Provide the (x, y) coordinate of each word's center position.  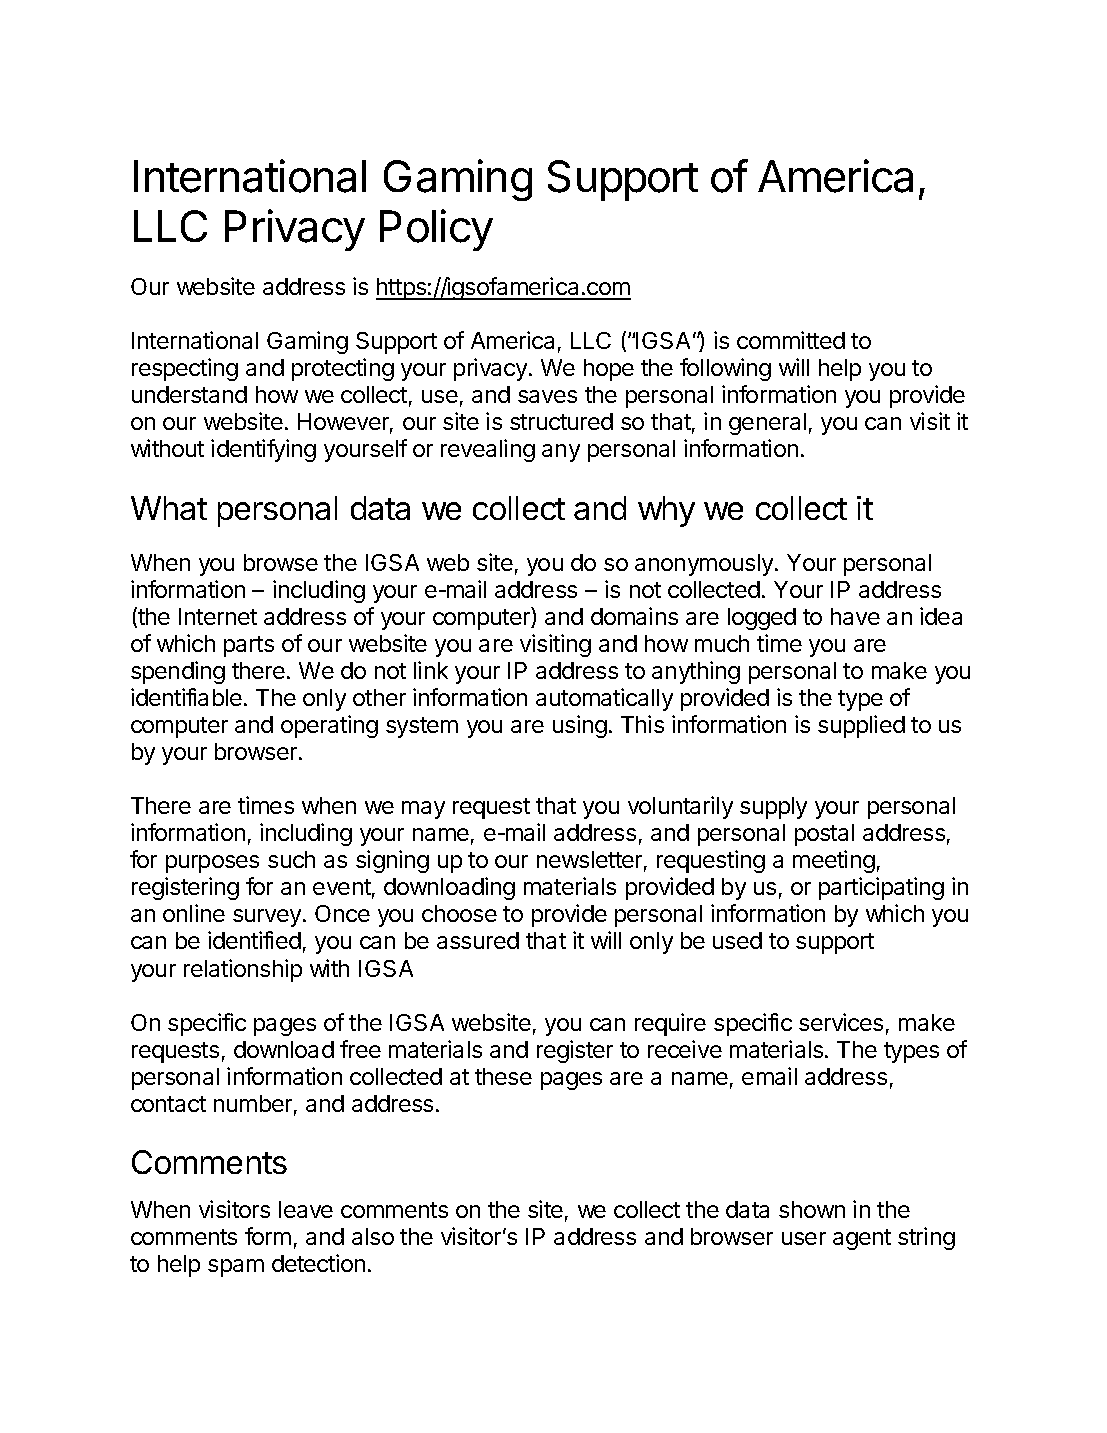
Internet (218, 616)
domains (634, 616)
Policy (436, 230)
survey (268, 918)
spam (236, 1268)
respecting (185, 369)
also (373, 1236)
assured (478, 940)
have (855, 616)
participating (881, 888)
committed (791, 340)
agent (862, 1239)
